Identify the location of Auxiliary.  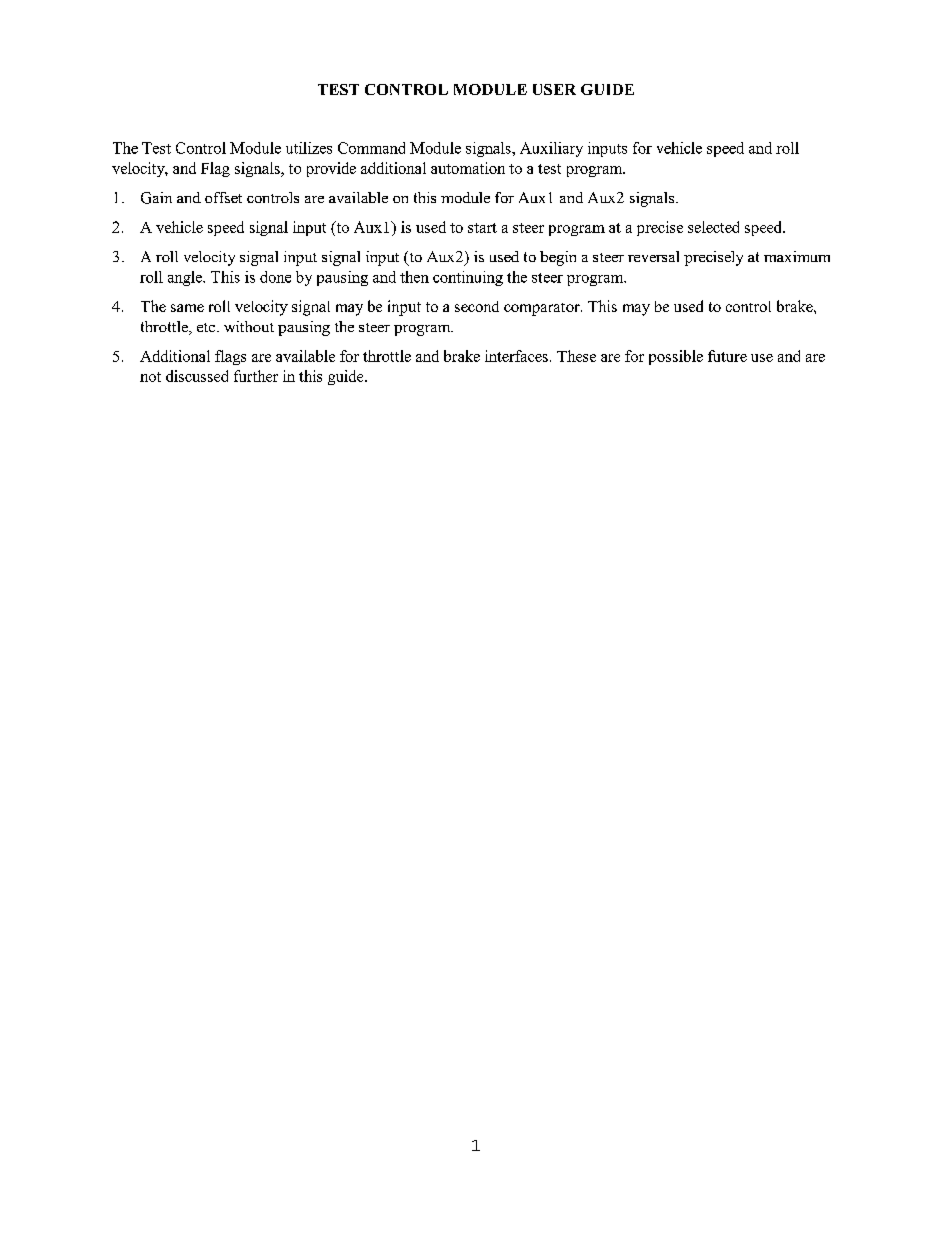
(551, 149).
